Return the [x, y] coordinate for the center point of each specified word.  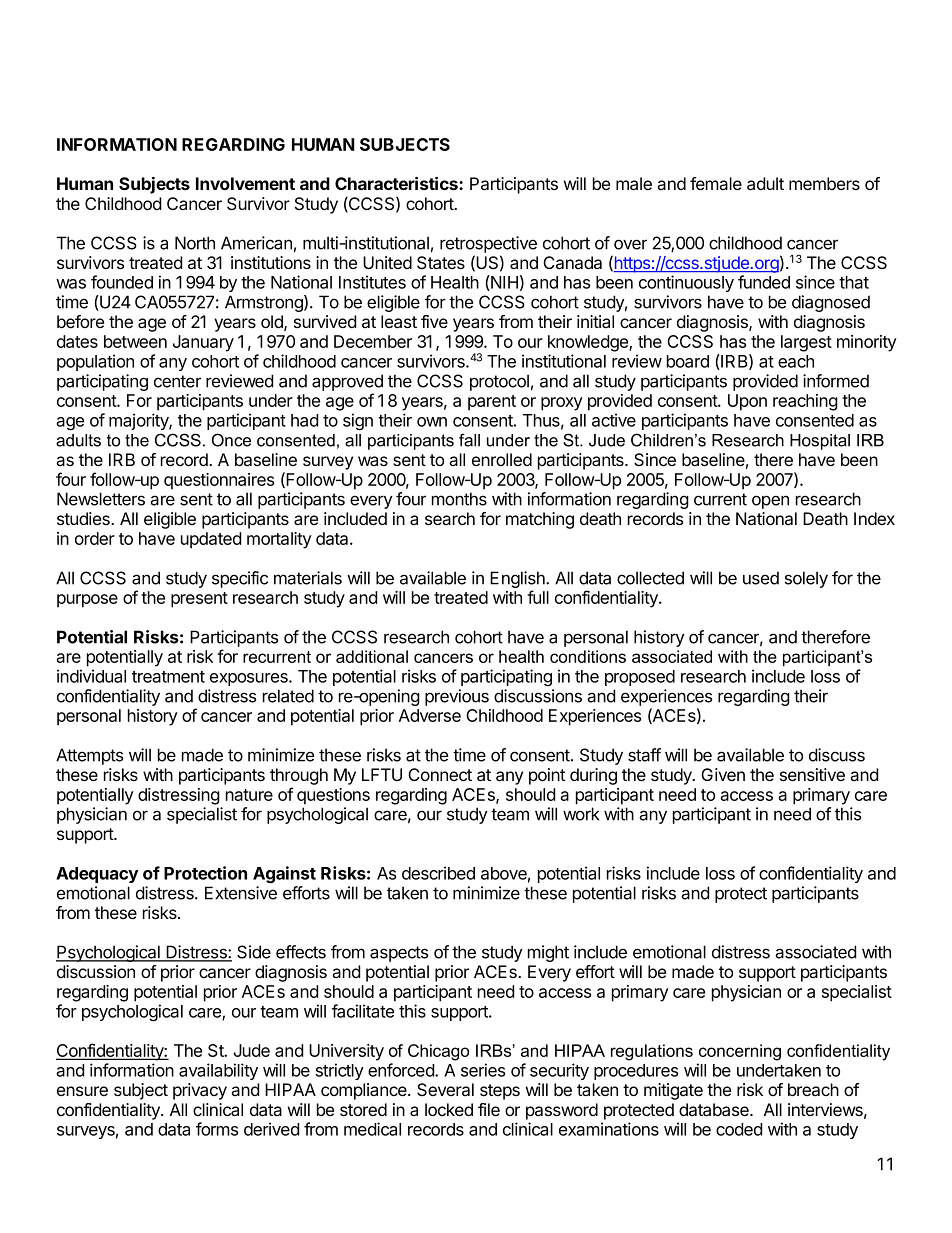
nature [249, 795]
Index [874, 518]
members [824, 183]
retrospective [488, 244]
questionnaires [219, 481]
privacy [200, 1091]
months [459, 499]
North [195, 243]
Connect [440, 774]
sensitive [812, 774]
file [489, 1109]
